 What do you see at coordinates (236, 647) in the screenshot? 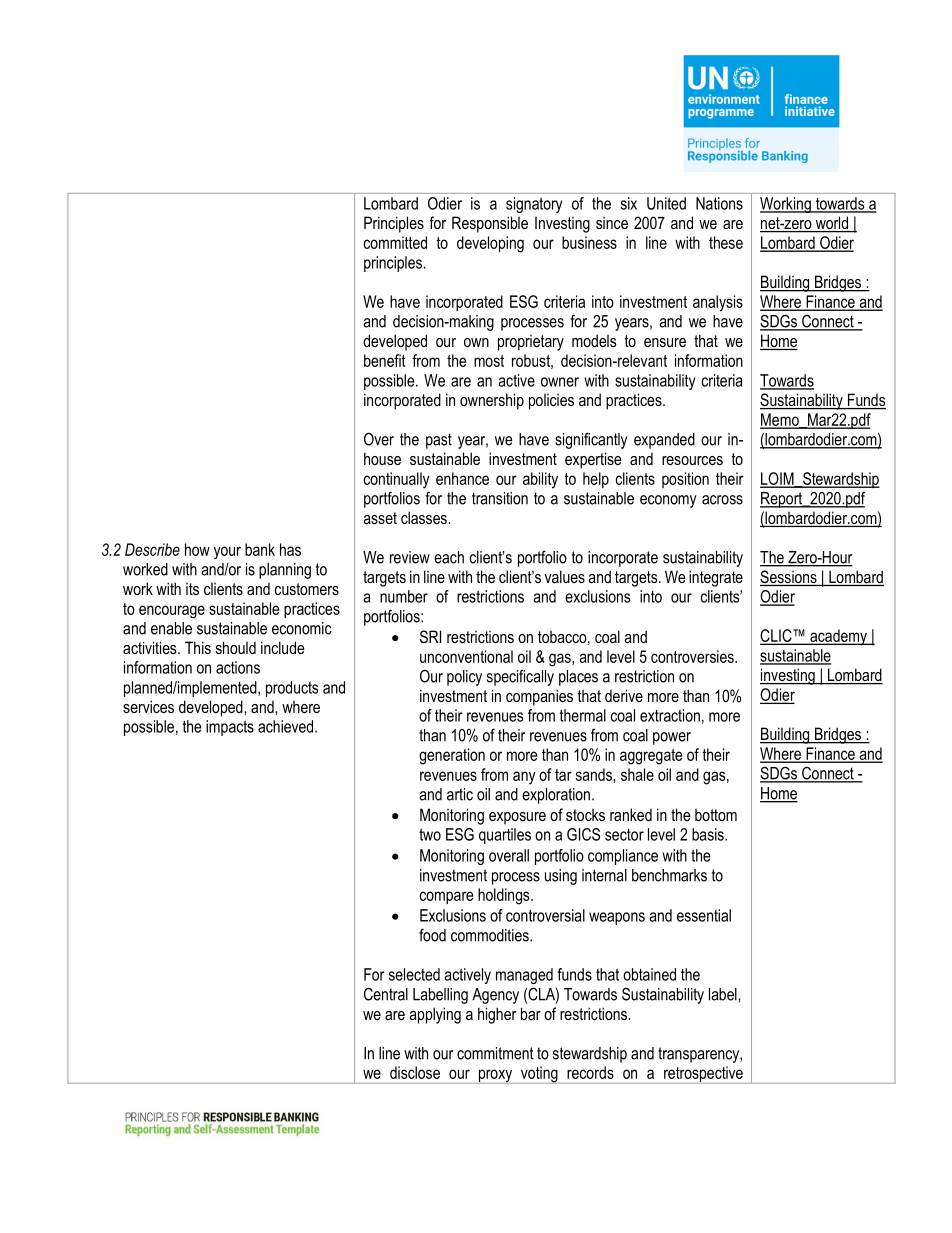
I see `should` at bounding box center [236, 647].
